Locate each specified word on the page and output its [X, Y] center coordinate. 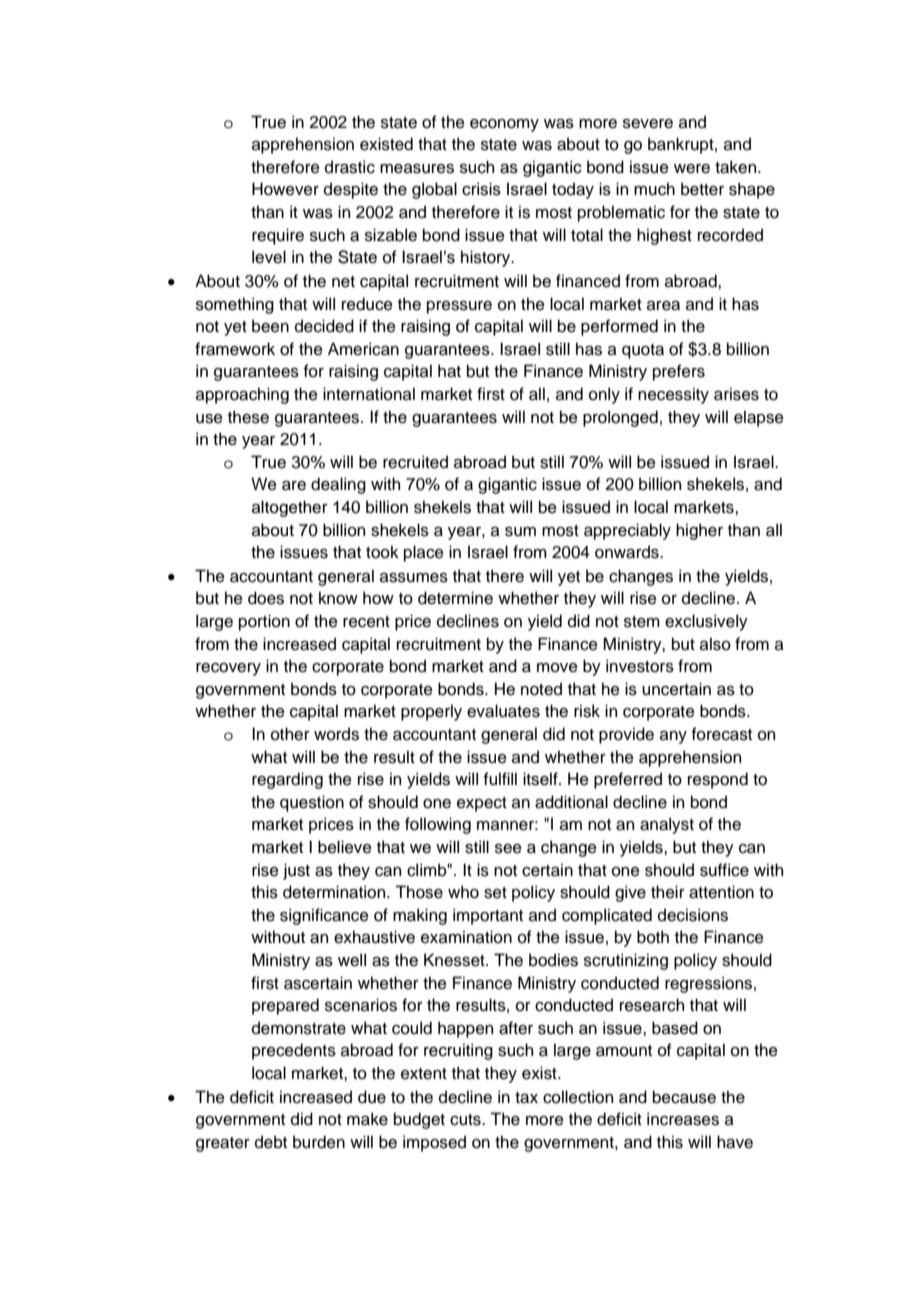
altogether [290, 508]
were [692, 169]
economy [504, 125]
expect [482, 804]
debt [271, 1142]
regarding [287, 780]
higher [699, 531]
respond [718, 780]
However [285, 189]
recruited [415, 462]
